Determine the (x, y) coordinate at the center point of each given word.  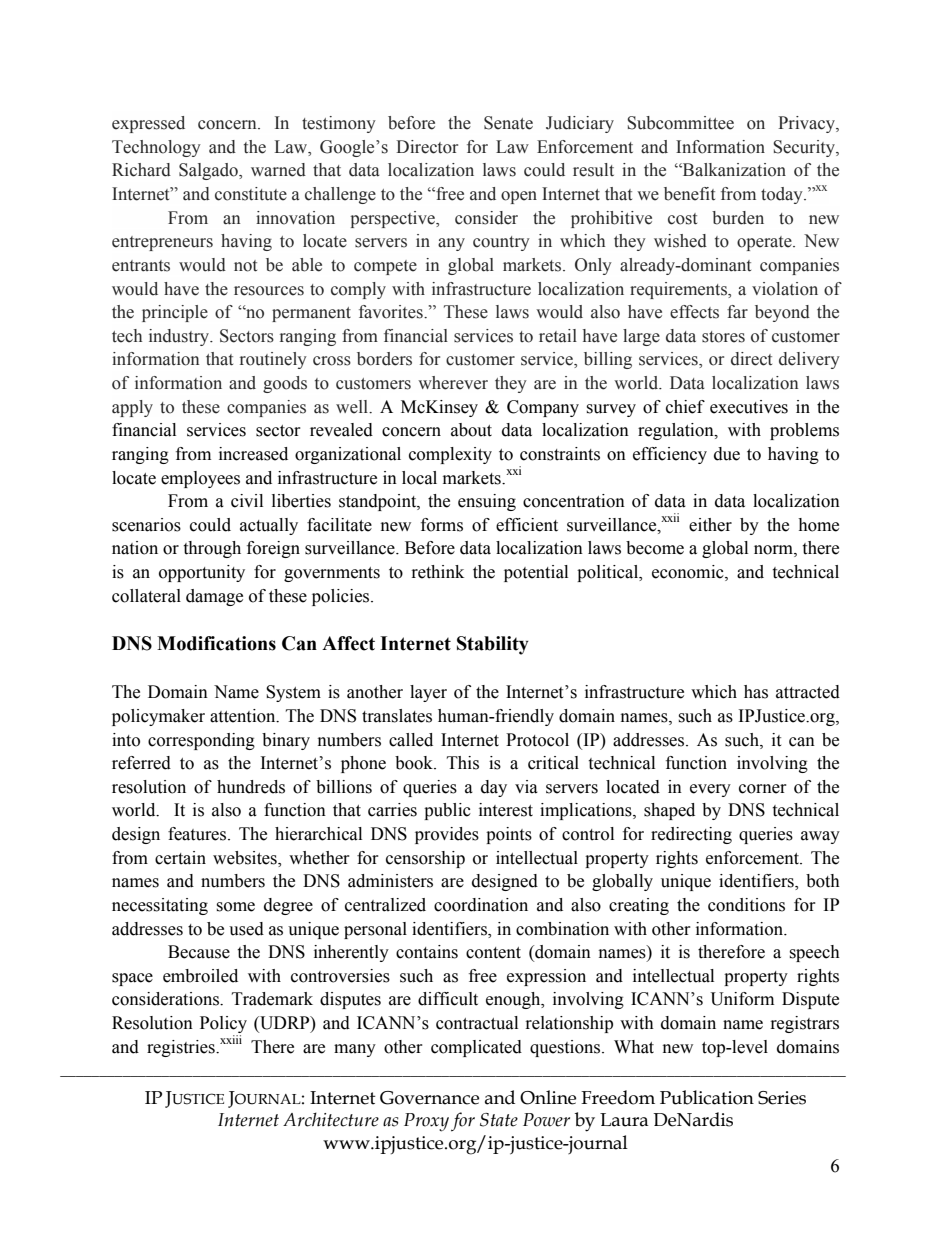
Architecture (331, 1119)
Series (782, 1098)
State (499, 1120)
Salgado (209, 171)
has (756, 692)
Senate (508, 123)
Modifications (216, 643)
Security (805, 148)
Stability (493, 645)
